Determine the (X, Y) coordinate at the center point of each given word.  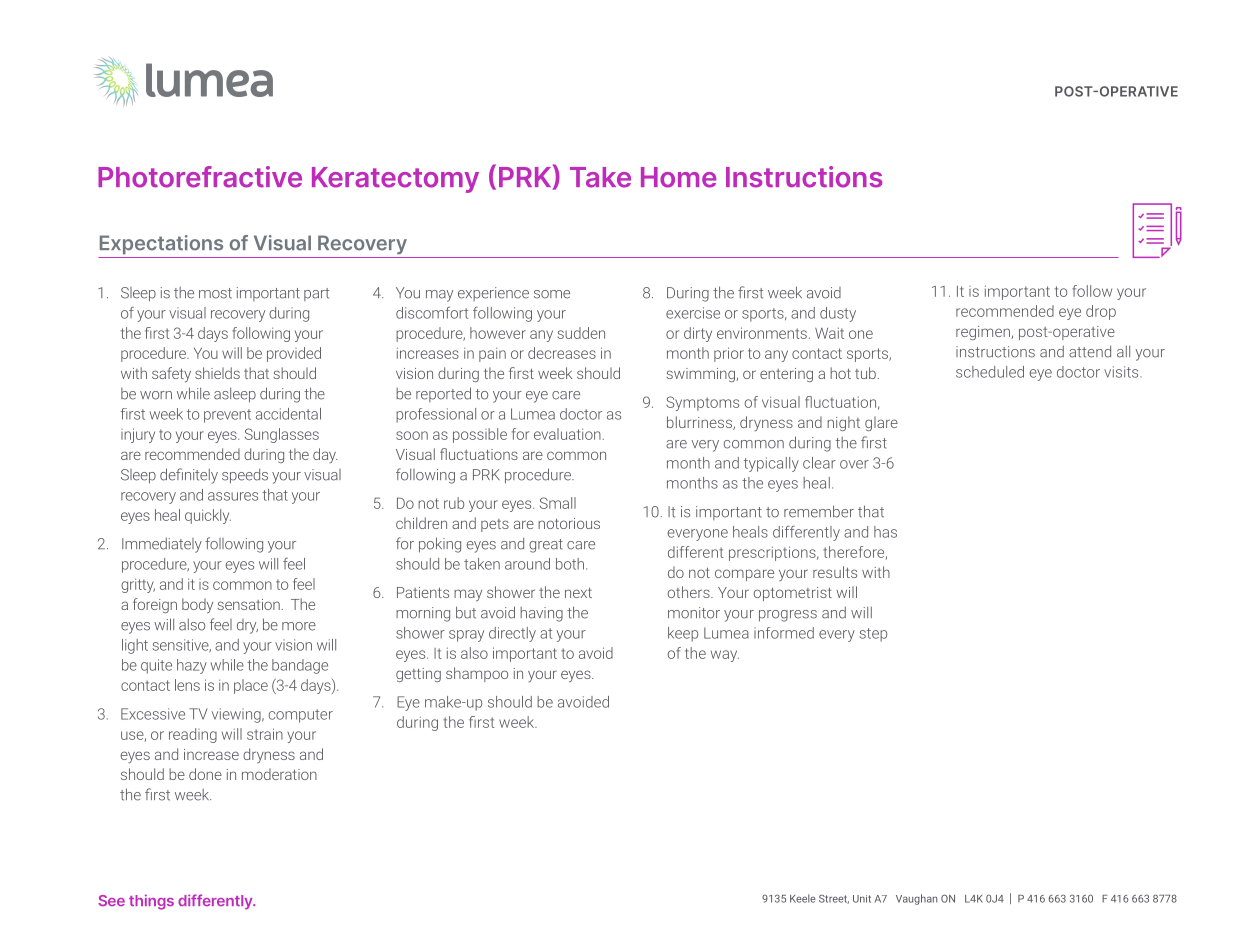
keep (683, 634)
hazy (192, 666)
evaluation (567, 434)
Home (678, 177)
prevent (227, 416)
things (151, 902)
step (873, 635)
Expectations (161, 245)
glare (881, 423)
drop (1101, 312)
